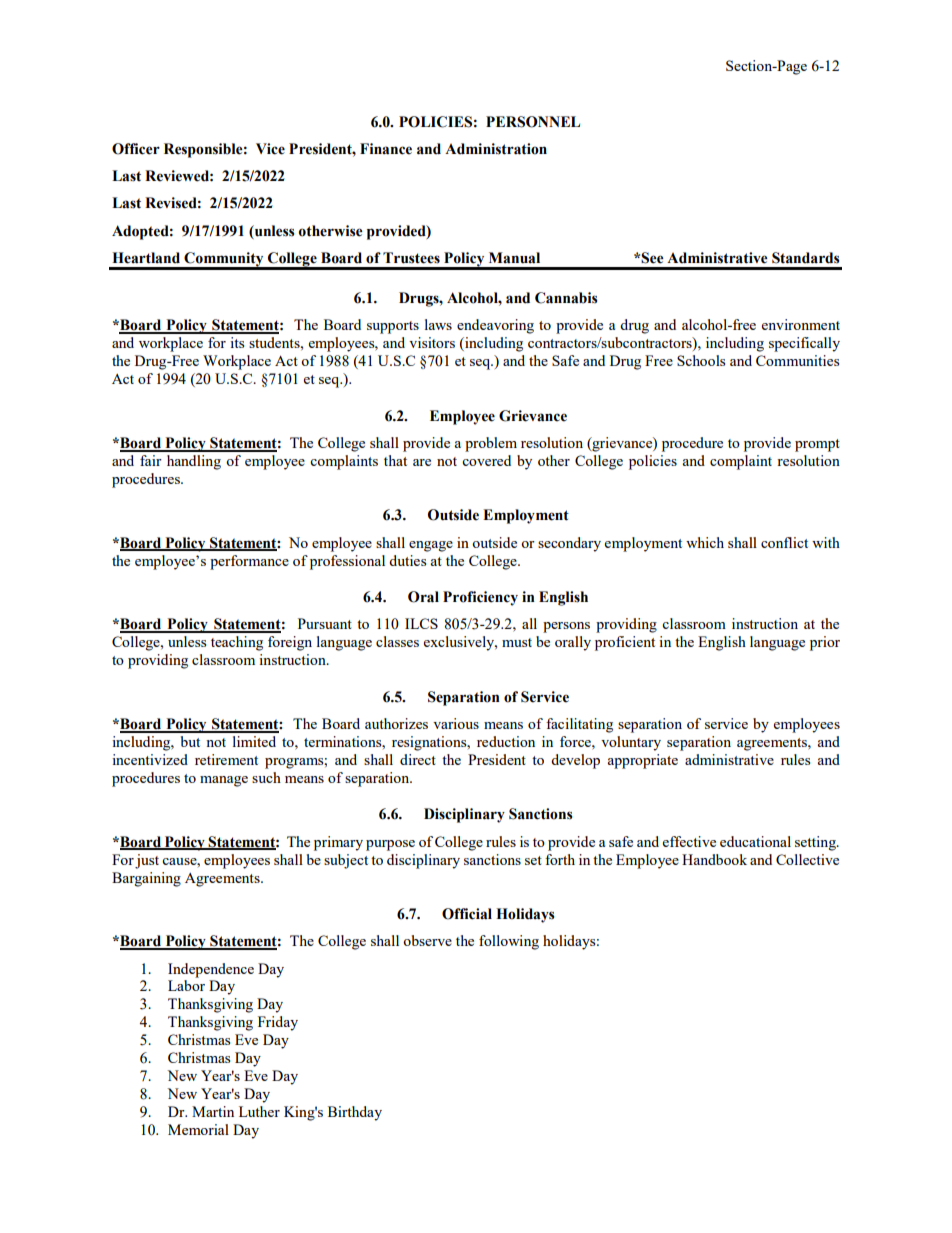  What do you see at coordinates (509, 942) in the screenshot?
I see `following` at bounding box center [509, 942].
